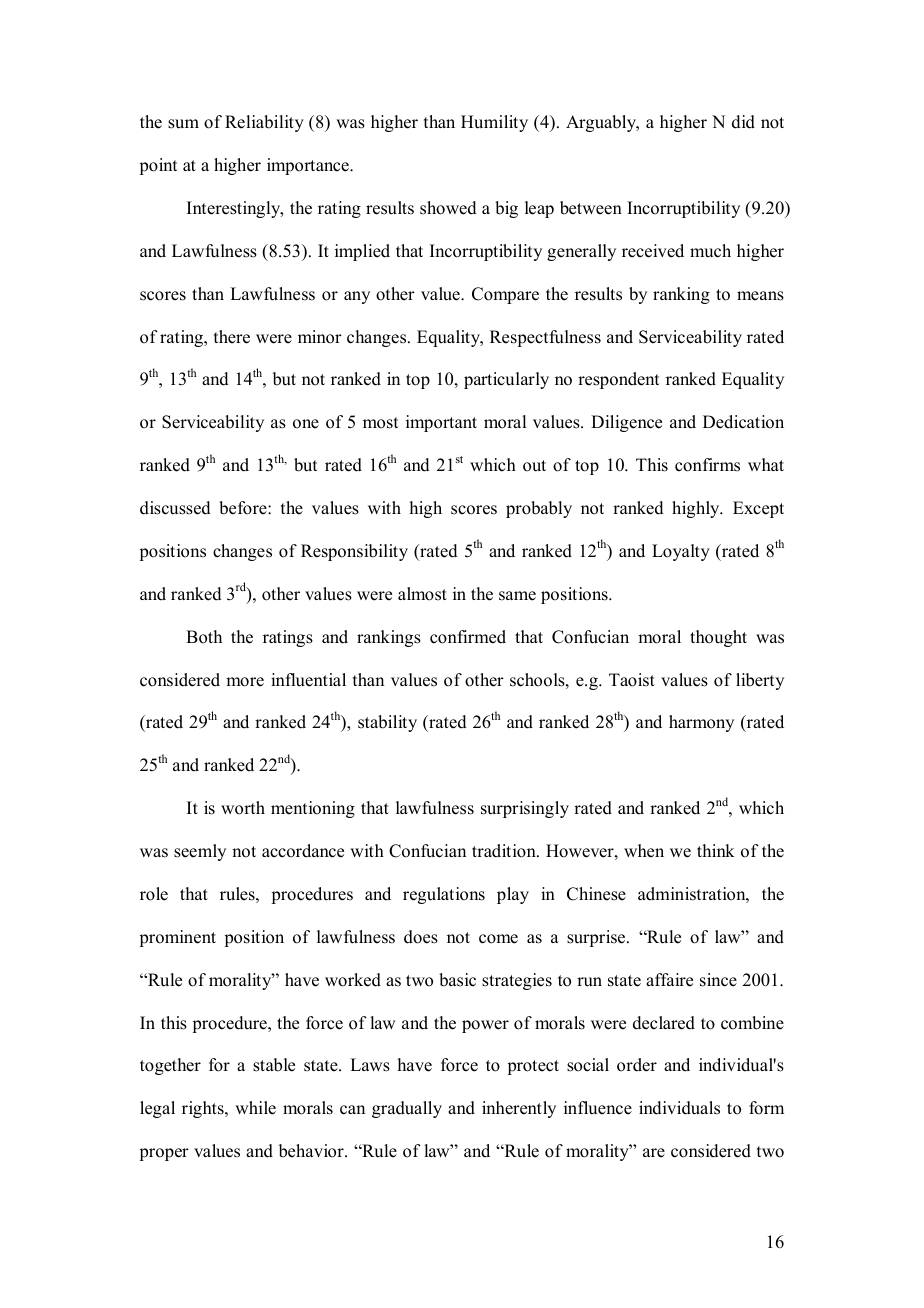  I want to click on rights, so click(204, 1109).
